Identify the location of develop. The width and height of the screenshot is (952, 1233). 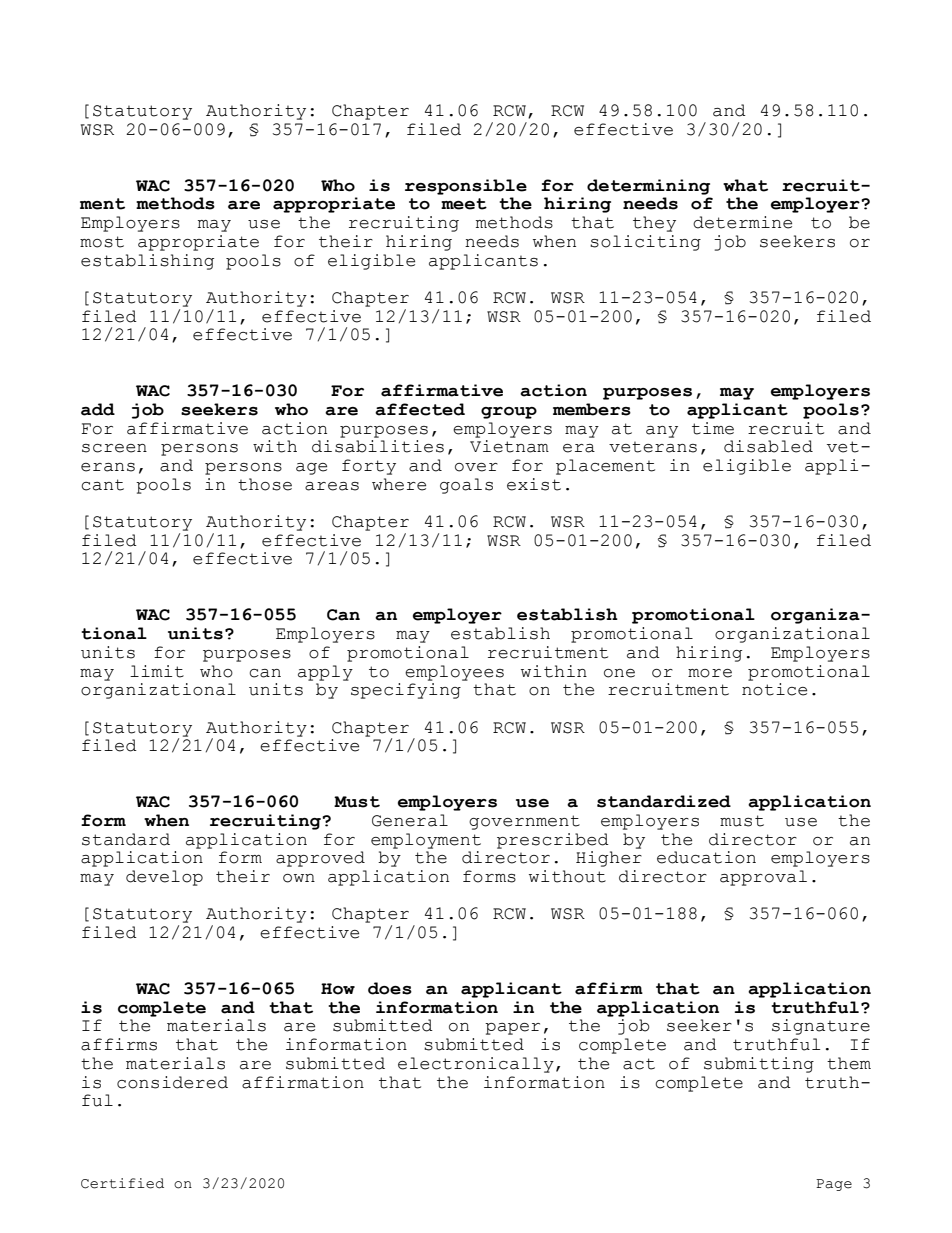
(164, 878).
